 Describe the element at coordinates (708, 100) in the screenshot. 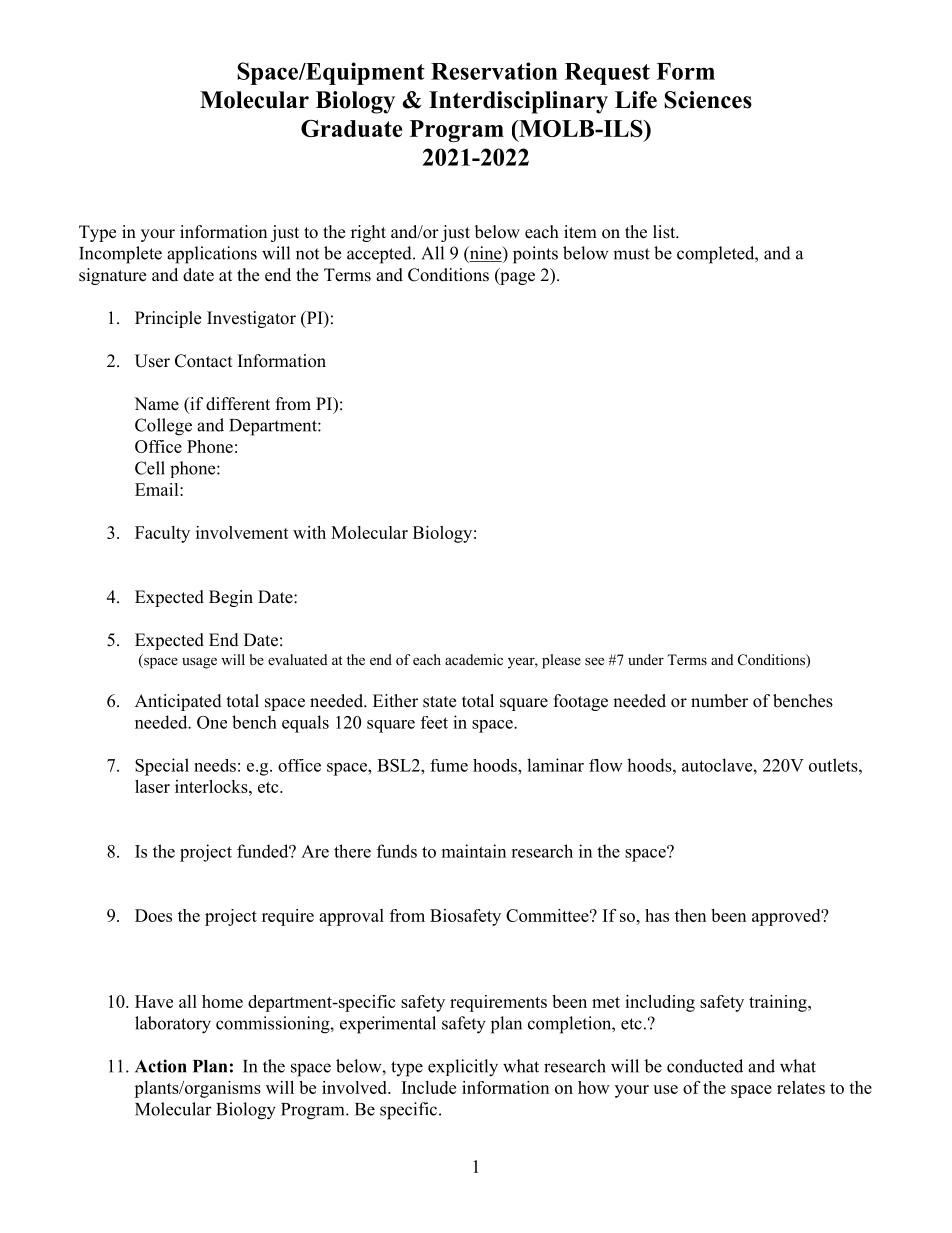

I see `Sciences` at that location.
